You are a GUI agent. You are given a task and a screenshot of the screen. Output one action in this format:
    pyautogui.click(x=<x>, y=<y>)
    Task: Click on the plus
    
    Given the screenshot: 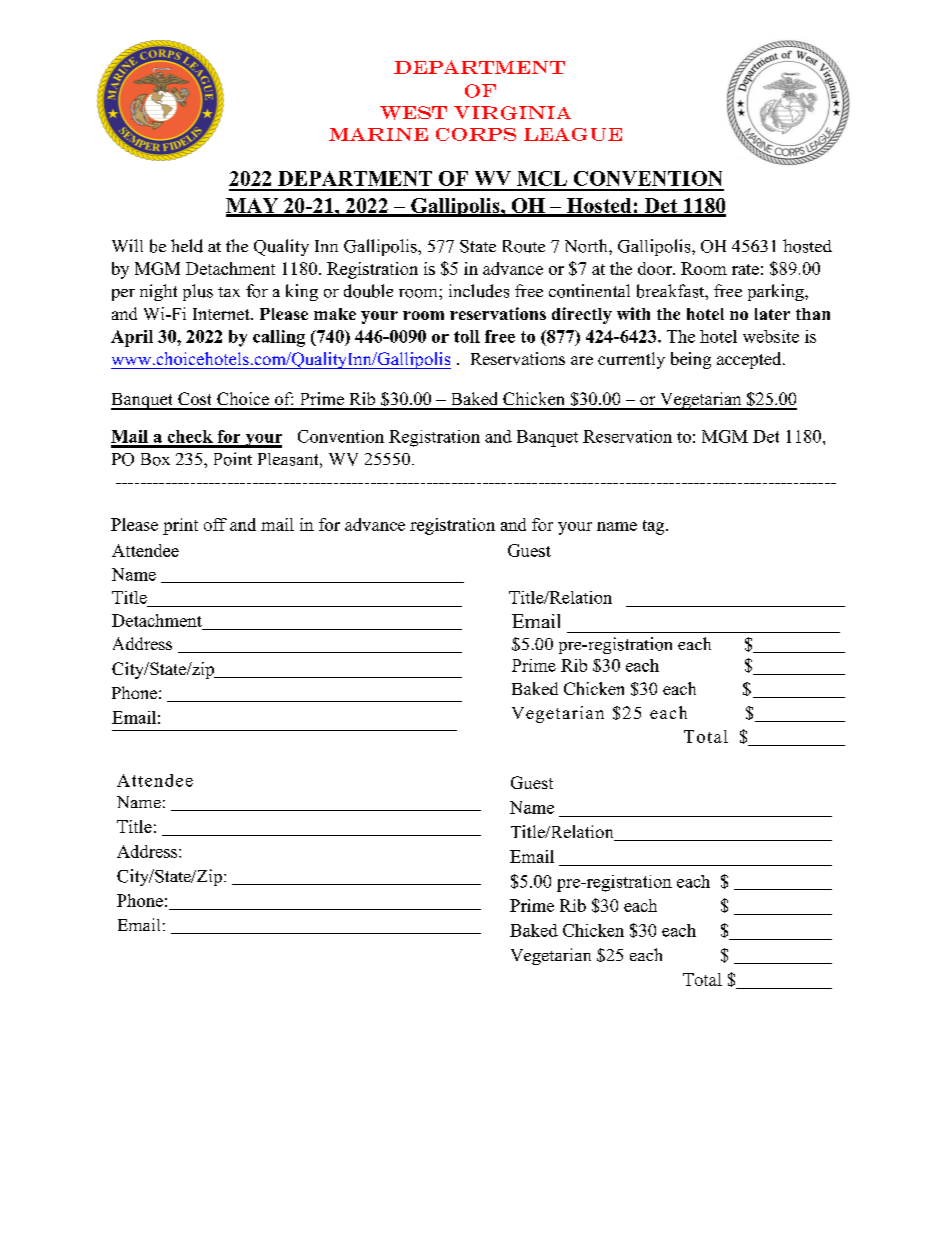 What is the action you would take?
    pyautogui.click(x=198, y=292)
